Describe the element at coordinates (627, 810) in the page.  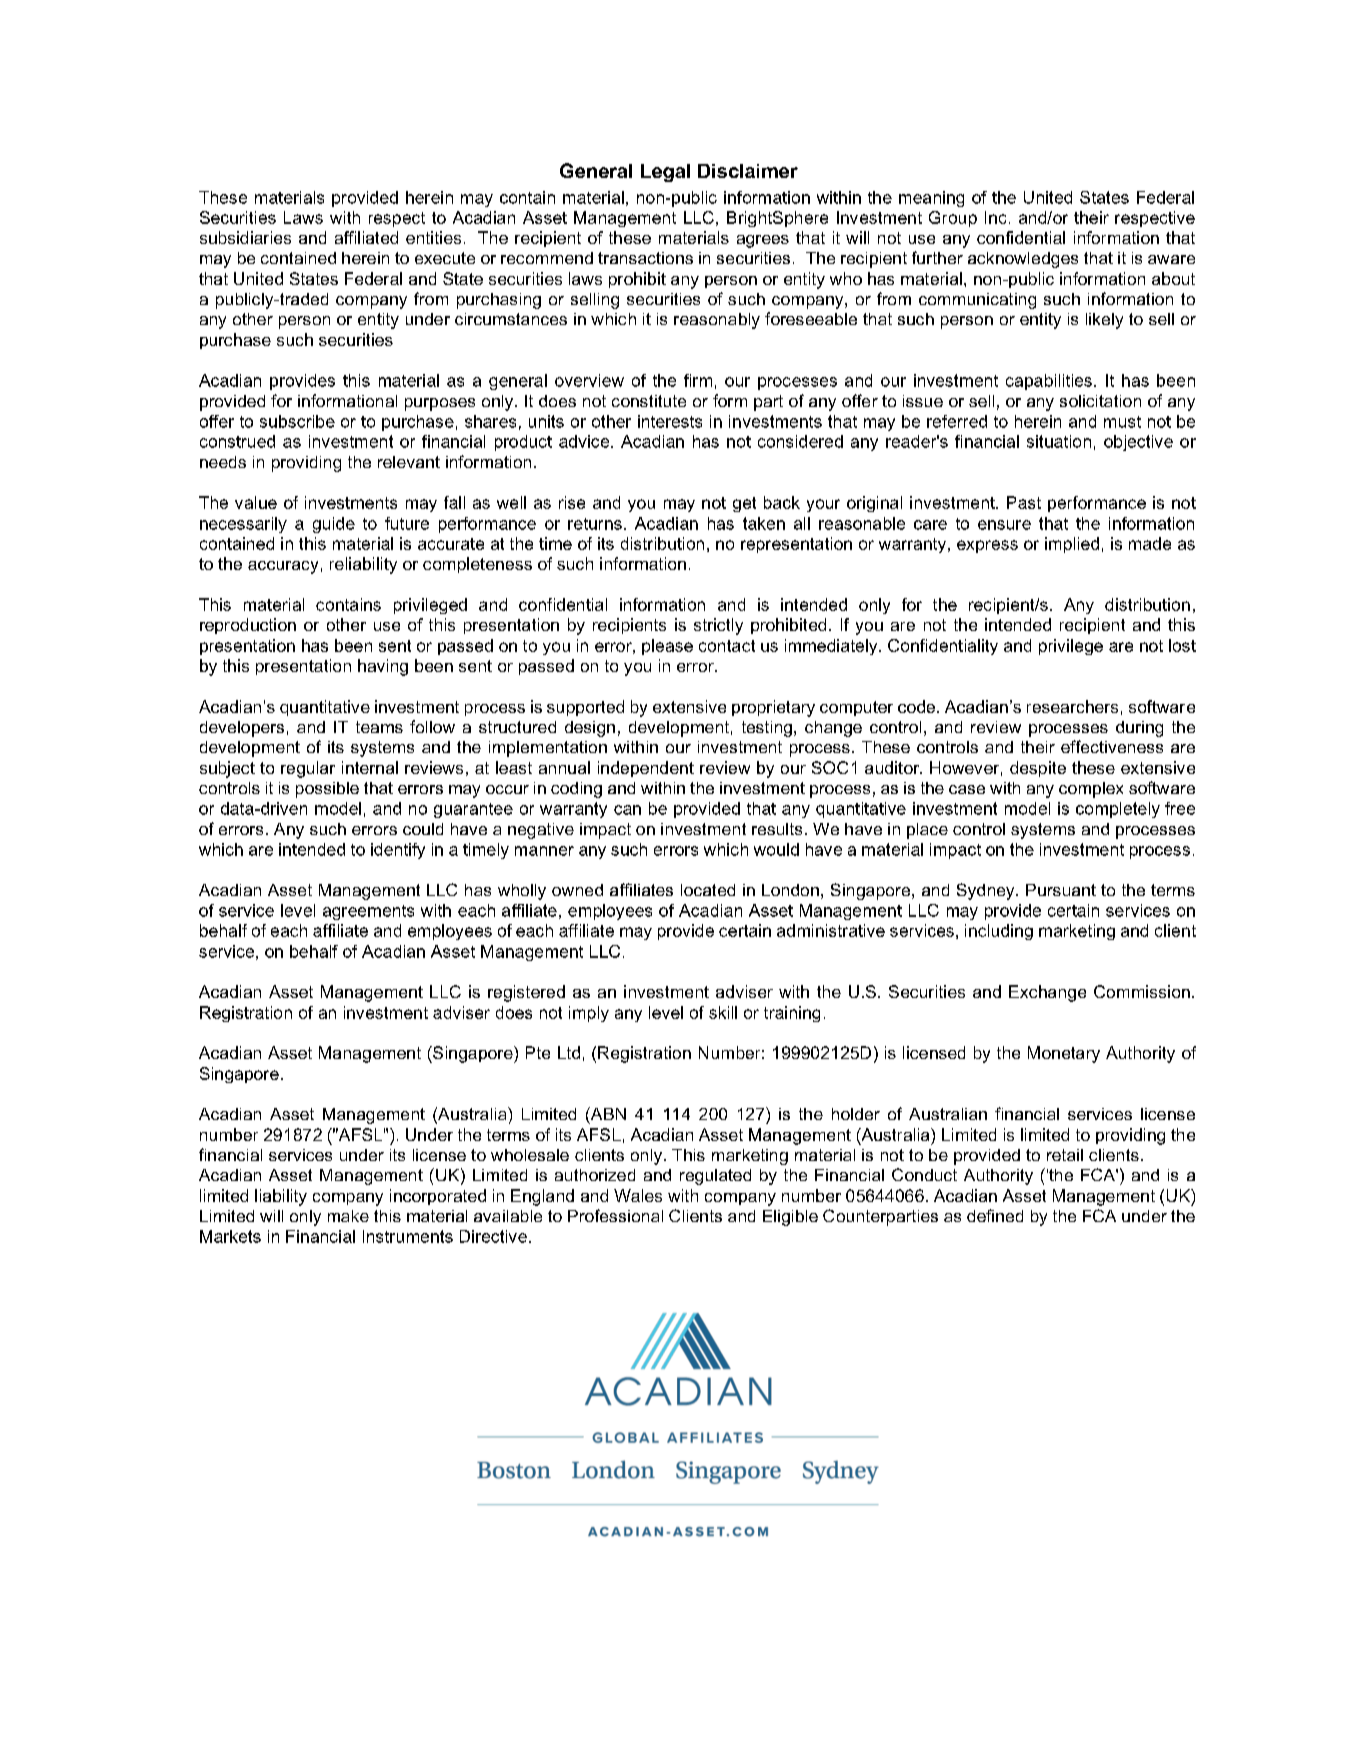
I see `can` at that location.
